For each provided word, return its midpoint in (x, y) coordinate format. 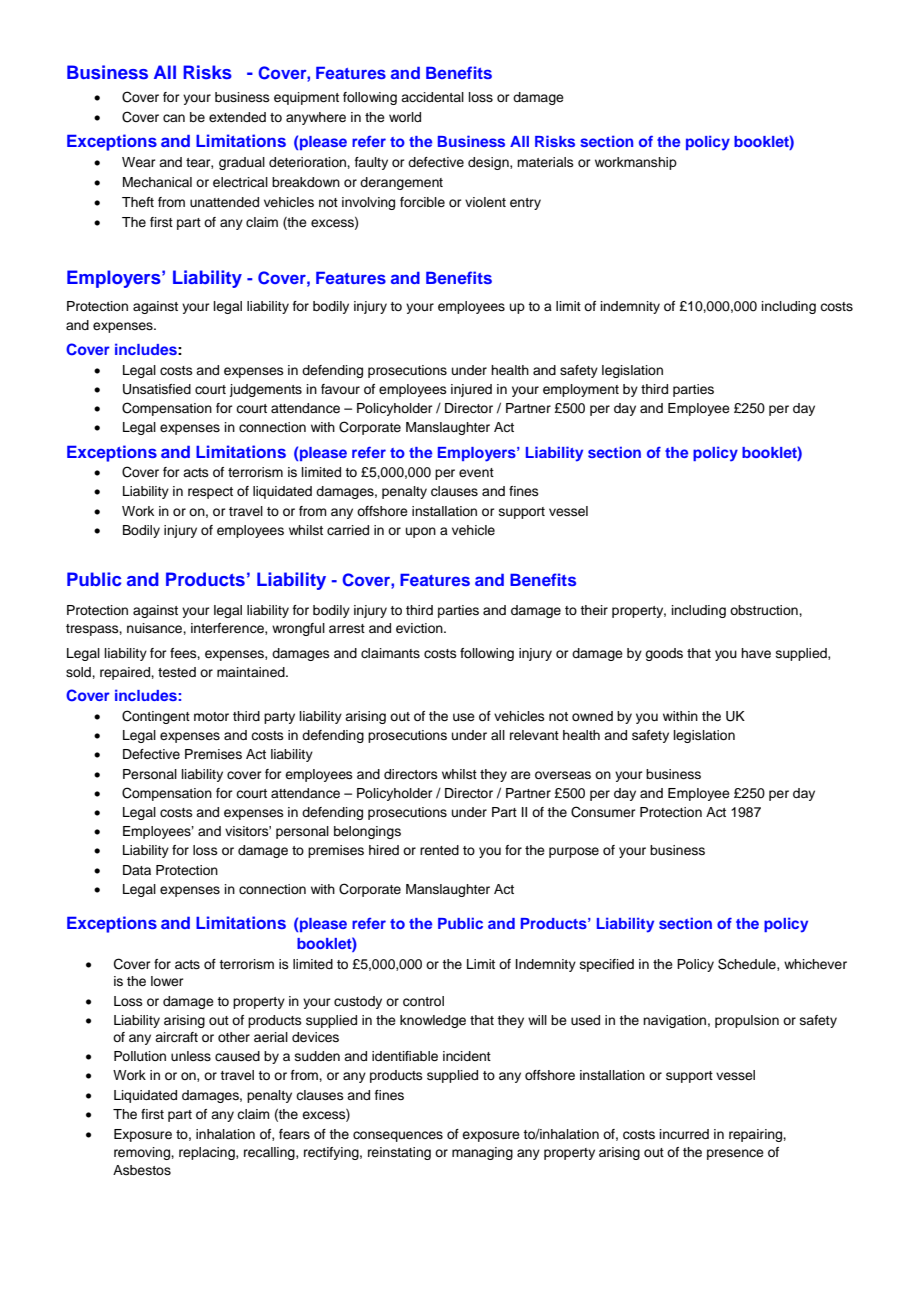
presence (735, 1154)
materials (545, 162)
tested (177, 672)
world (405, 117)
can (174, 118)
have (756, 653)
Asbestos (142, 1170)
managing (482, 1153)
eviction (420, 628)
